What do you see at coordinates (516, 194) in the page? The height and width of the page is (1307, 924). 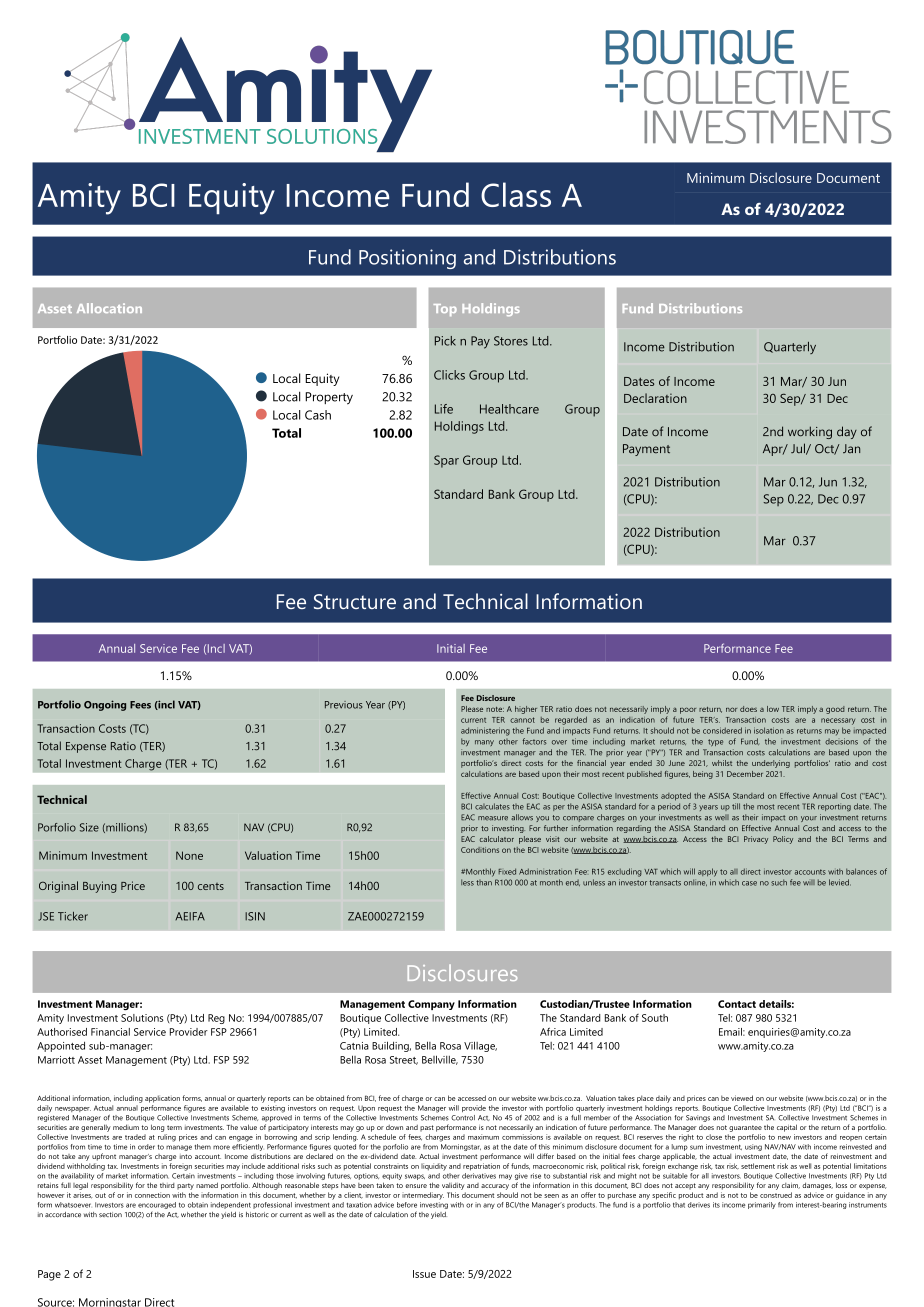 I see `Class` at bounding box center [516, 194].
